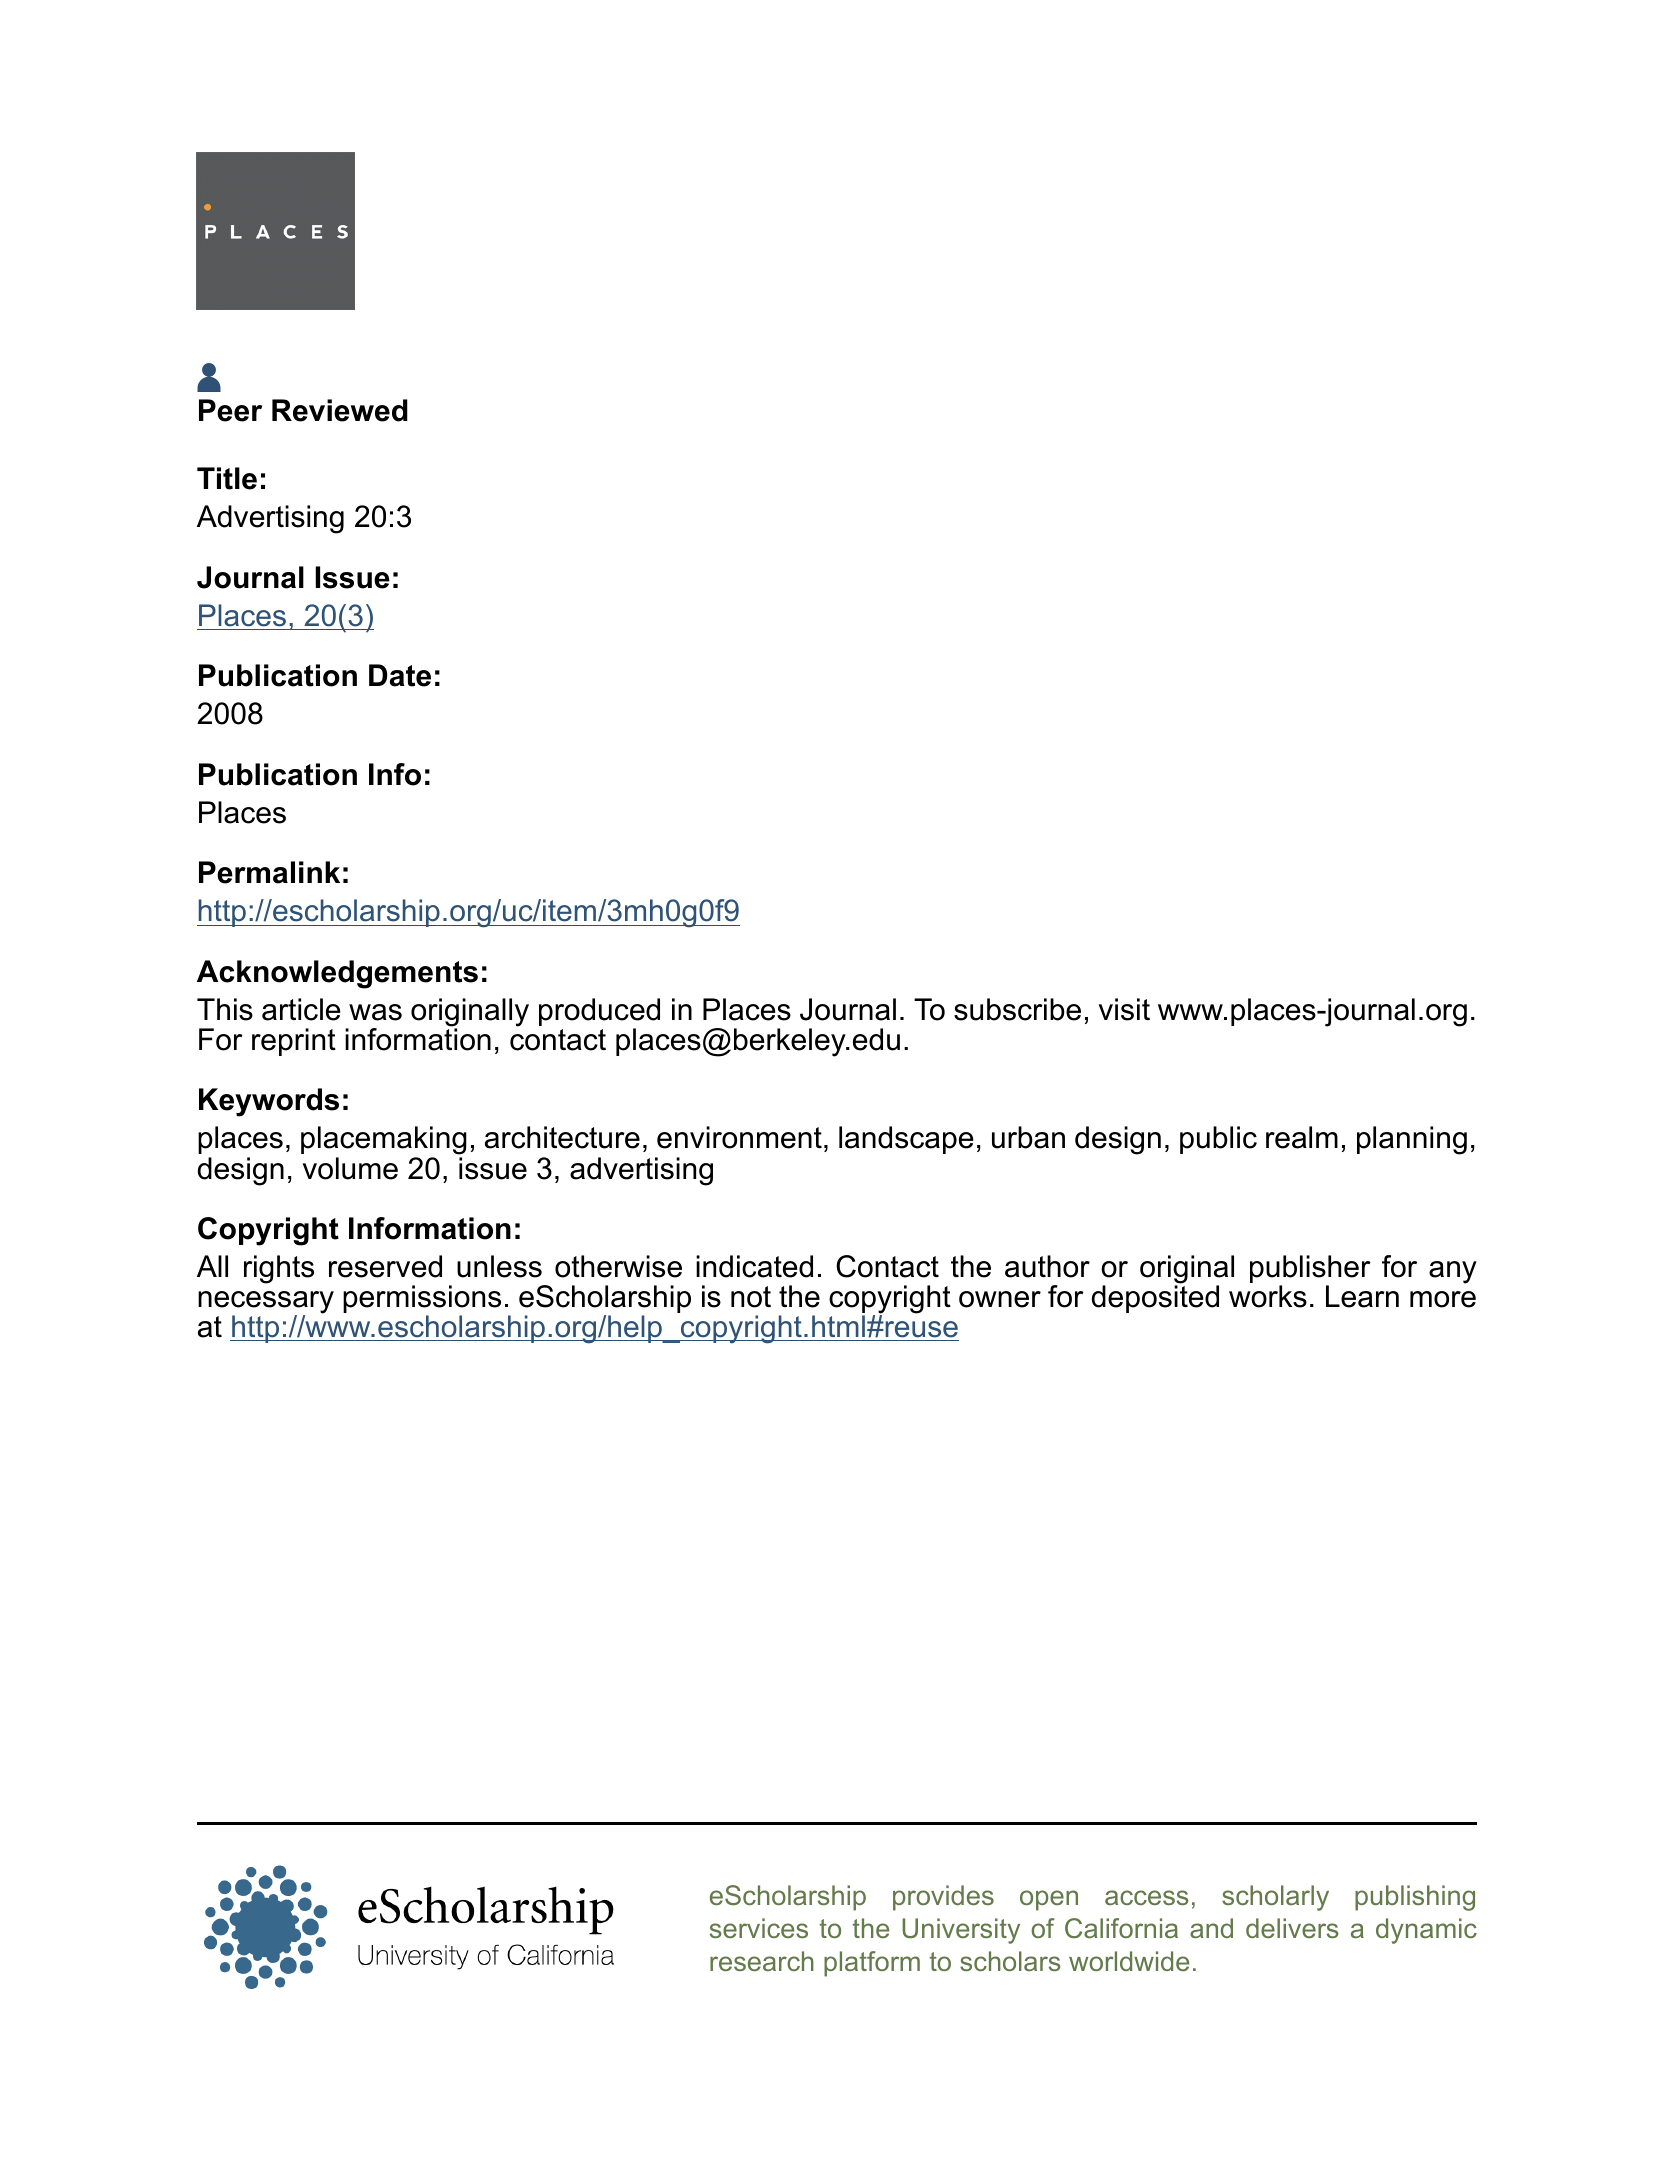 The height and width of the page is (2167, 1674). I want to click on services, so click(759, 1928).
